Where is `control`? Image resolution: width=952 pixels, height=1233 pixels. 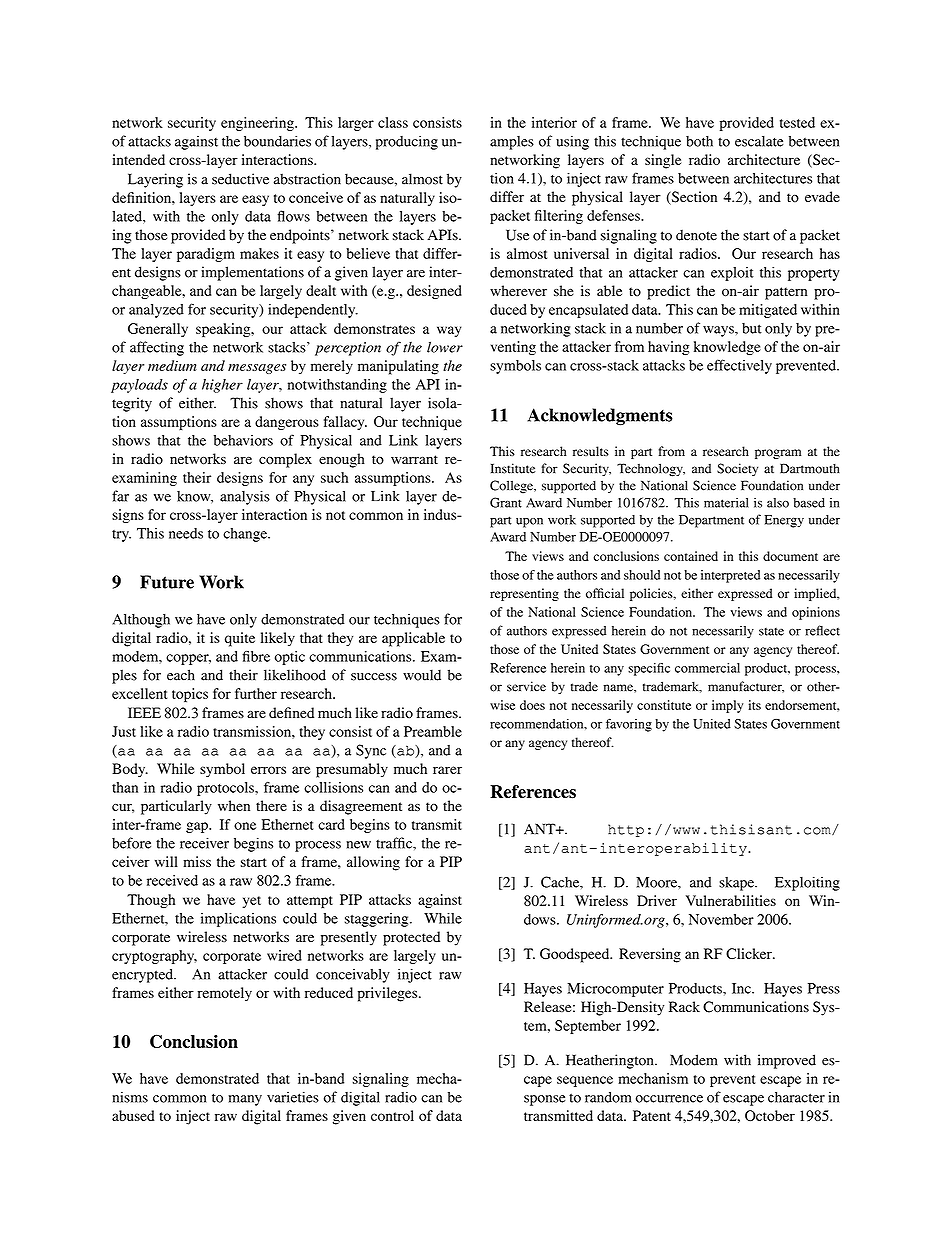 control is located at coordinates (392, 1115).
